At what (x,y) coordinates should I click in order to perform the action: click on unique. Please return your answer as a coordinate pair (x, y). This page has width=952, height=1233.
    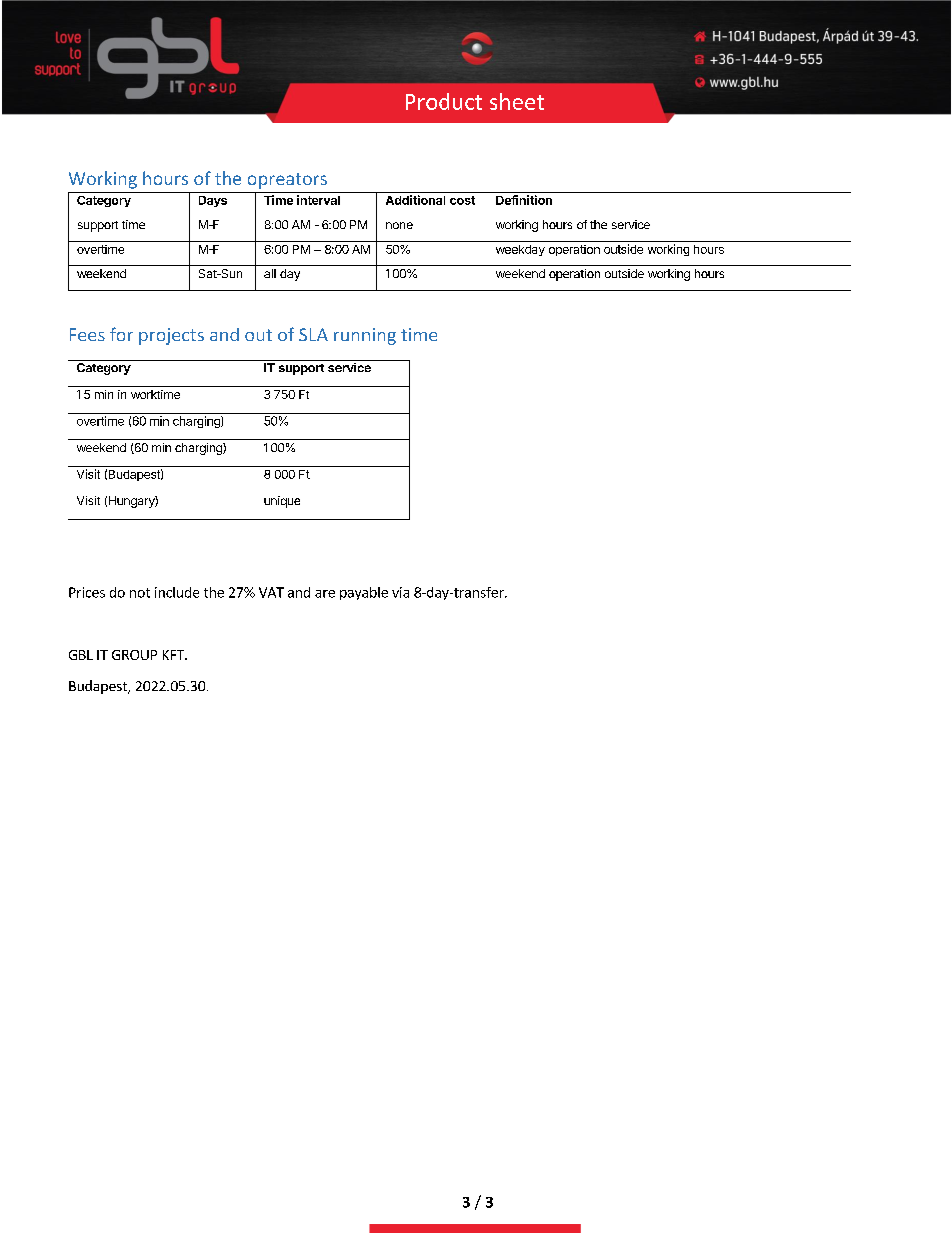
    Looking at the image, I should click on (282, 502).
